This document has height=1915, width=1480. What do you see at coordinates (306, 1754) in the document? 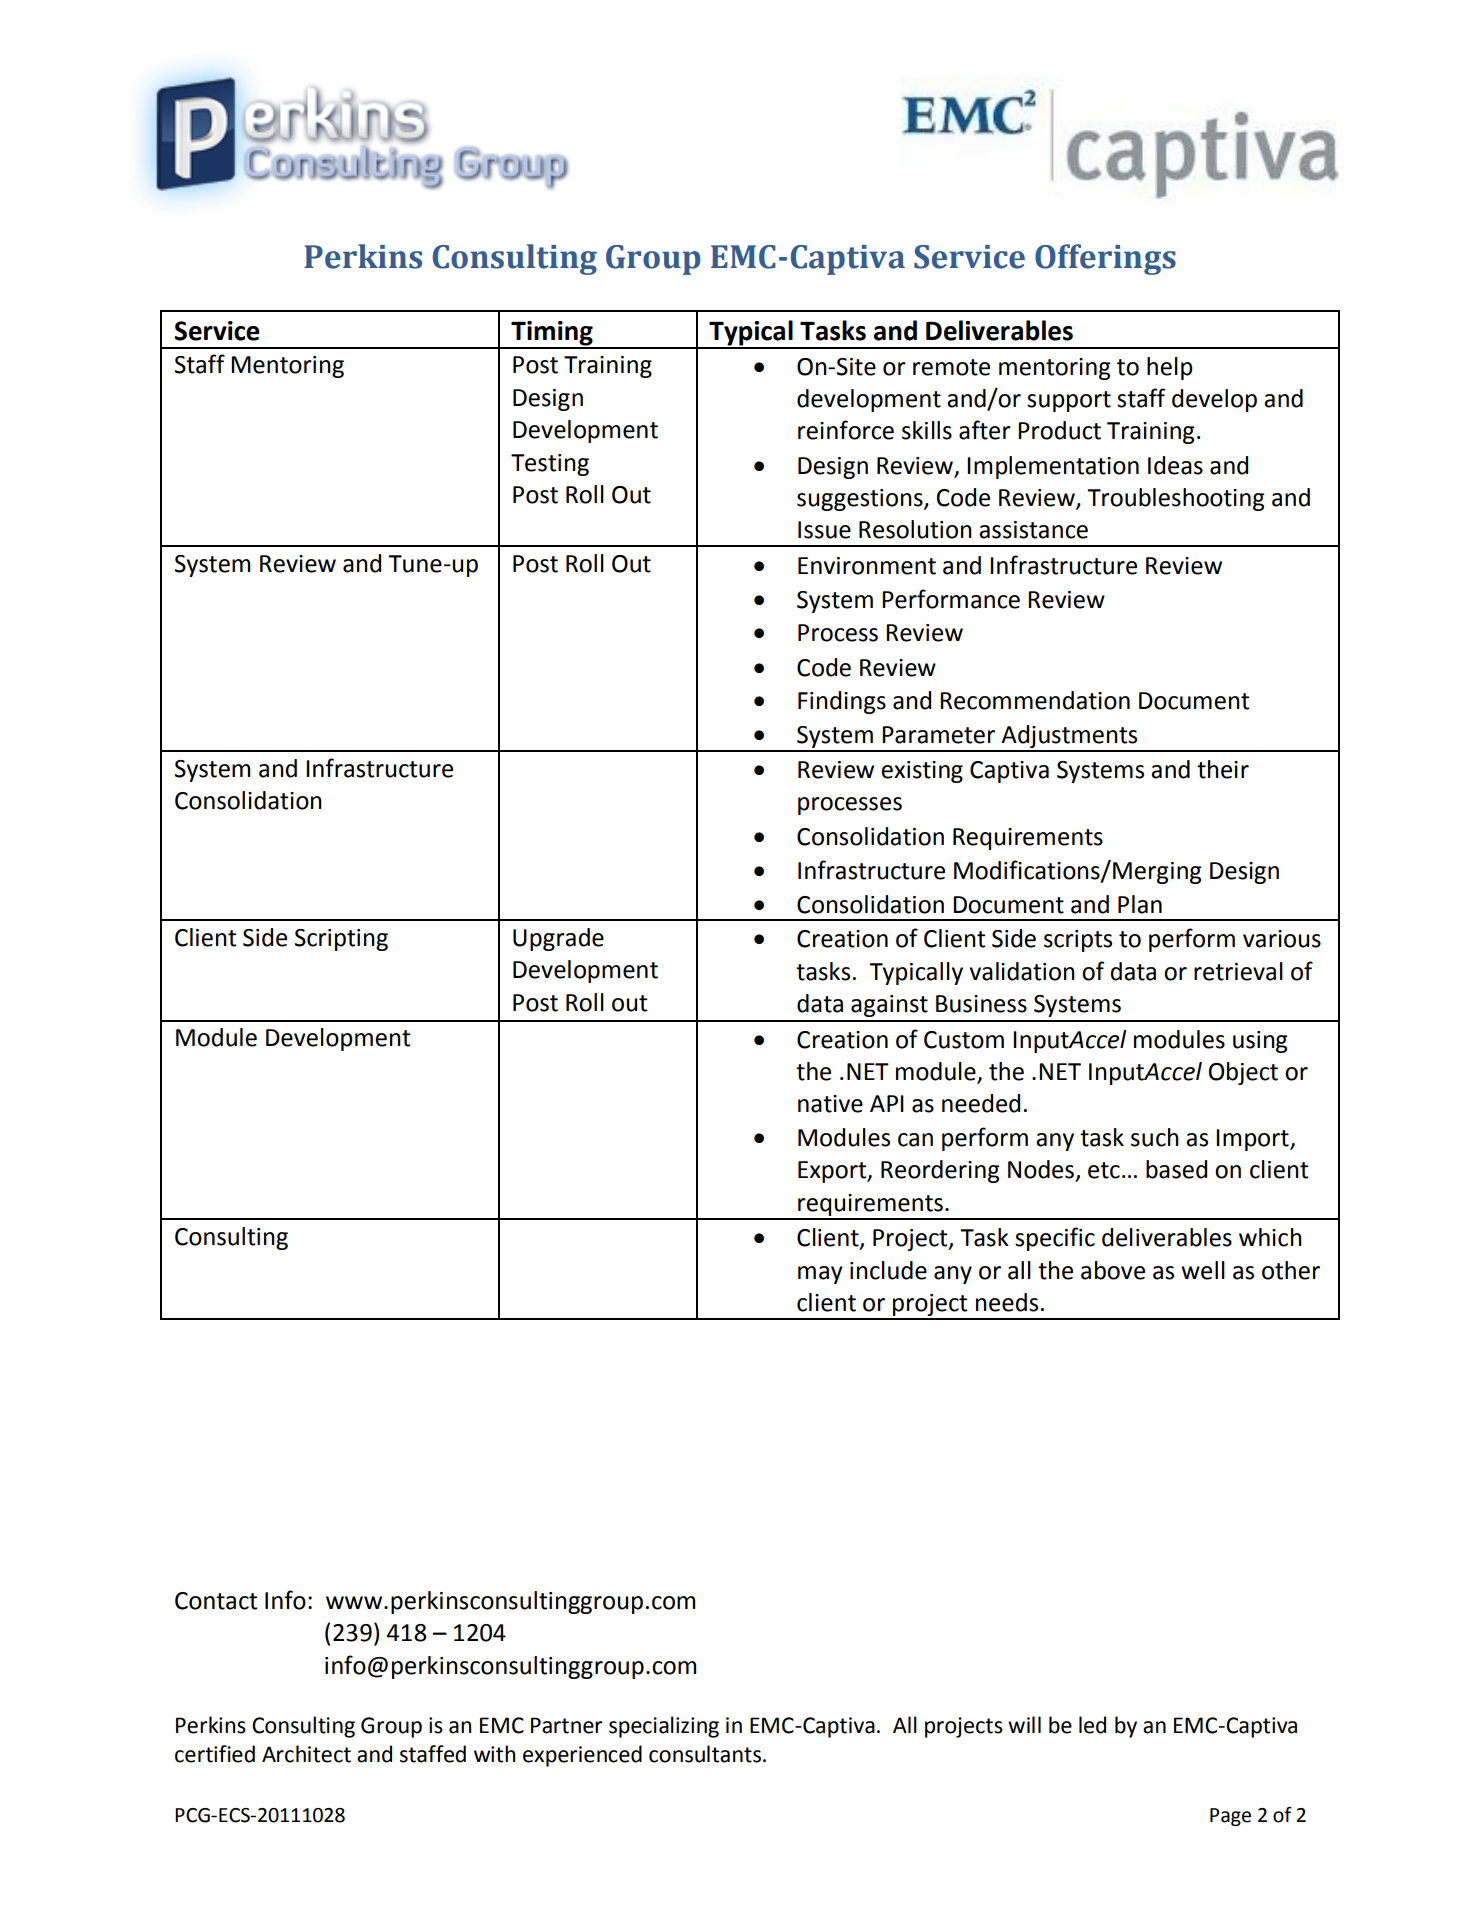
I see `Architect` at bounding box center [306, 1754].
